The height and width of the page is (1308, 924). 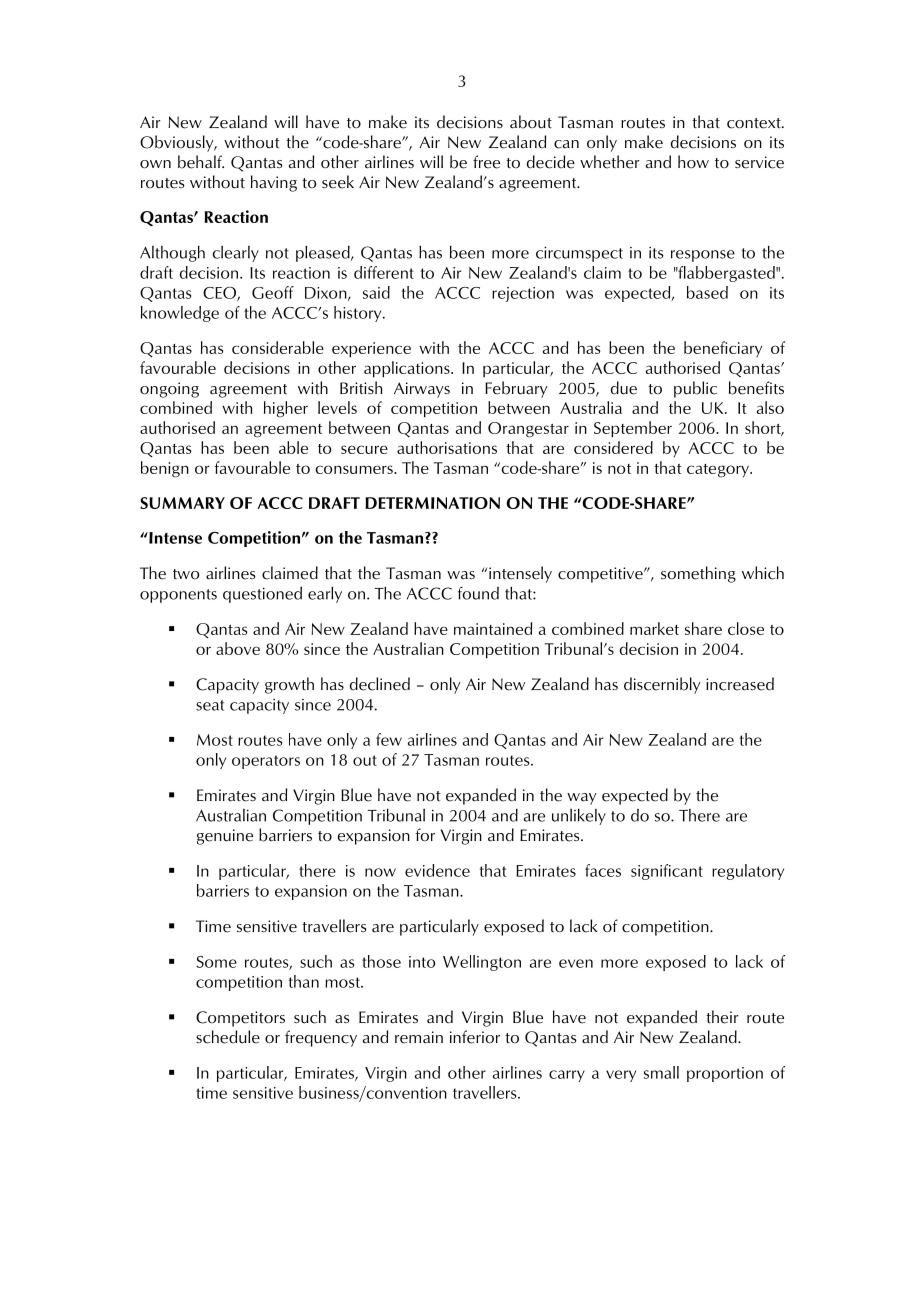 I want to click on how, so click(x=693, y=162).
